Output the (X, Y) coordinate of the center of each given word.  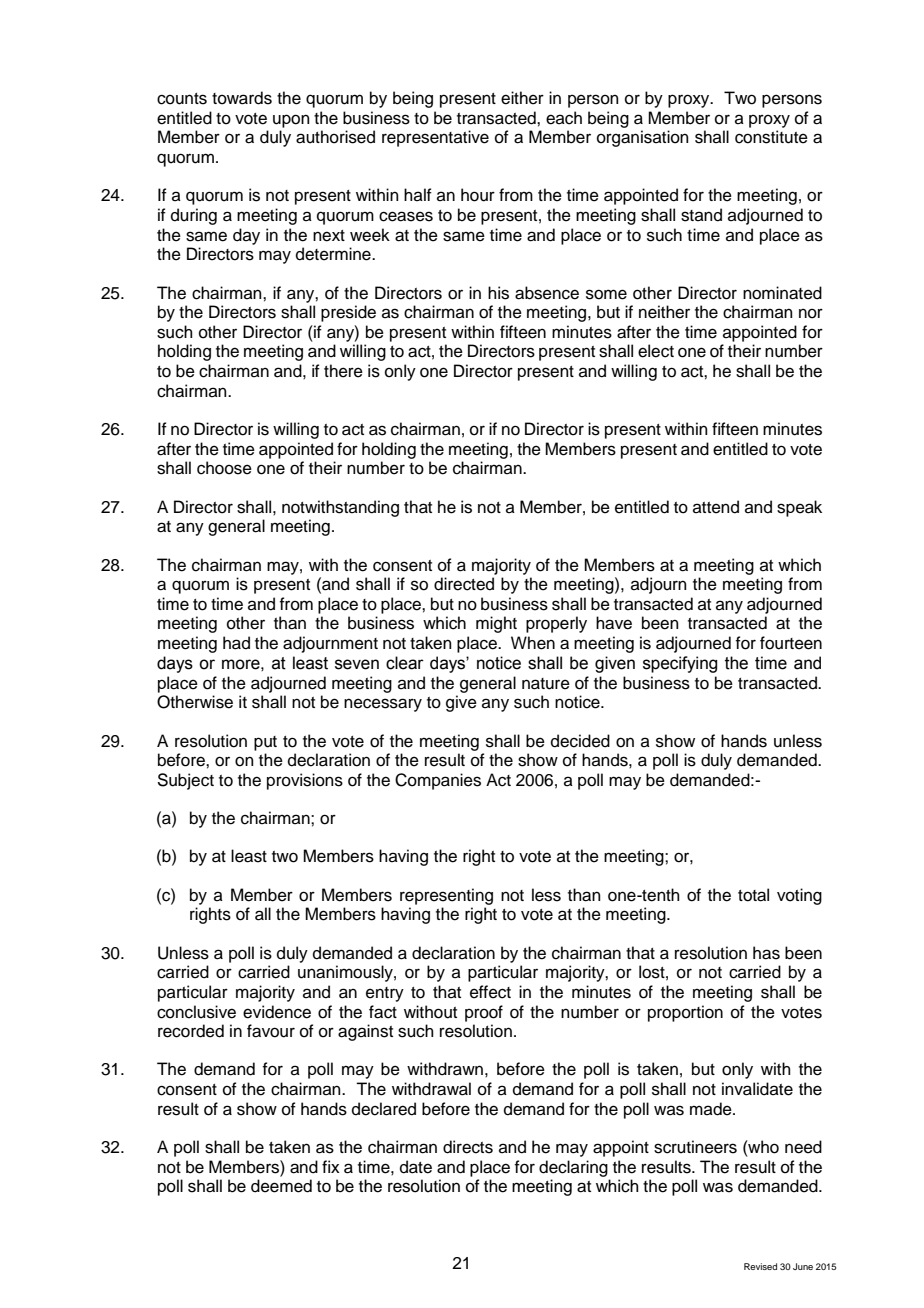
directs (468, 1147)
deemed (281, 1186)
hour (478, 195)
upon (291, 121)
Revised (760, 1266)
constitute (771, 137)
